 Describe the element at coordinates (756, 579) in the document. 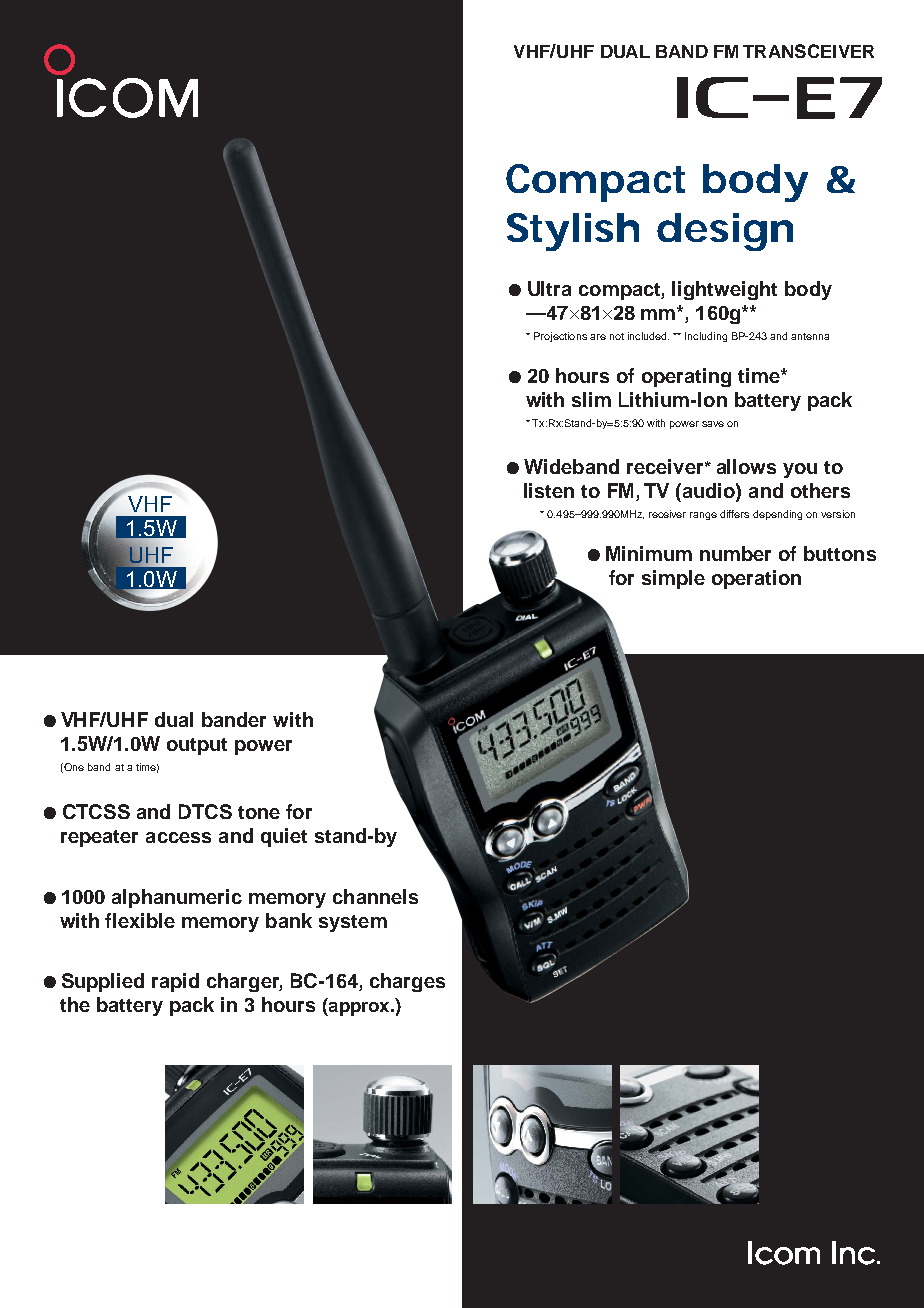

I see `operation` at that location.
